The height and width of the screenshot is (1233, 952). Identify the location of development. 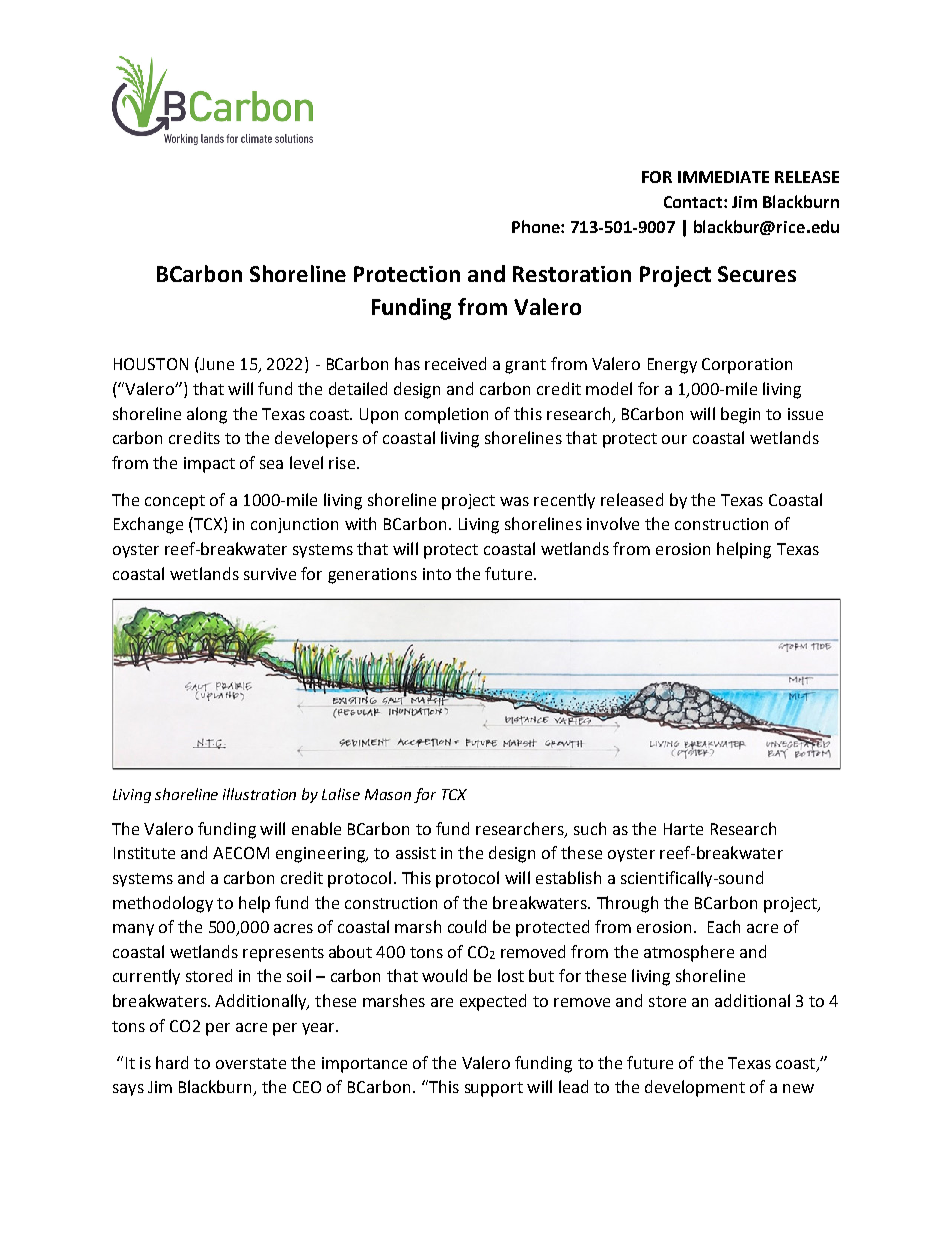
(695, 1088).
